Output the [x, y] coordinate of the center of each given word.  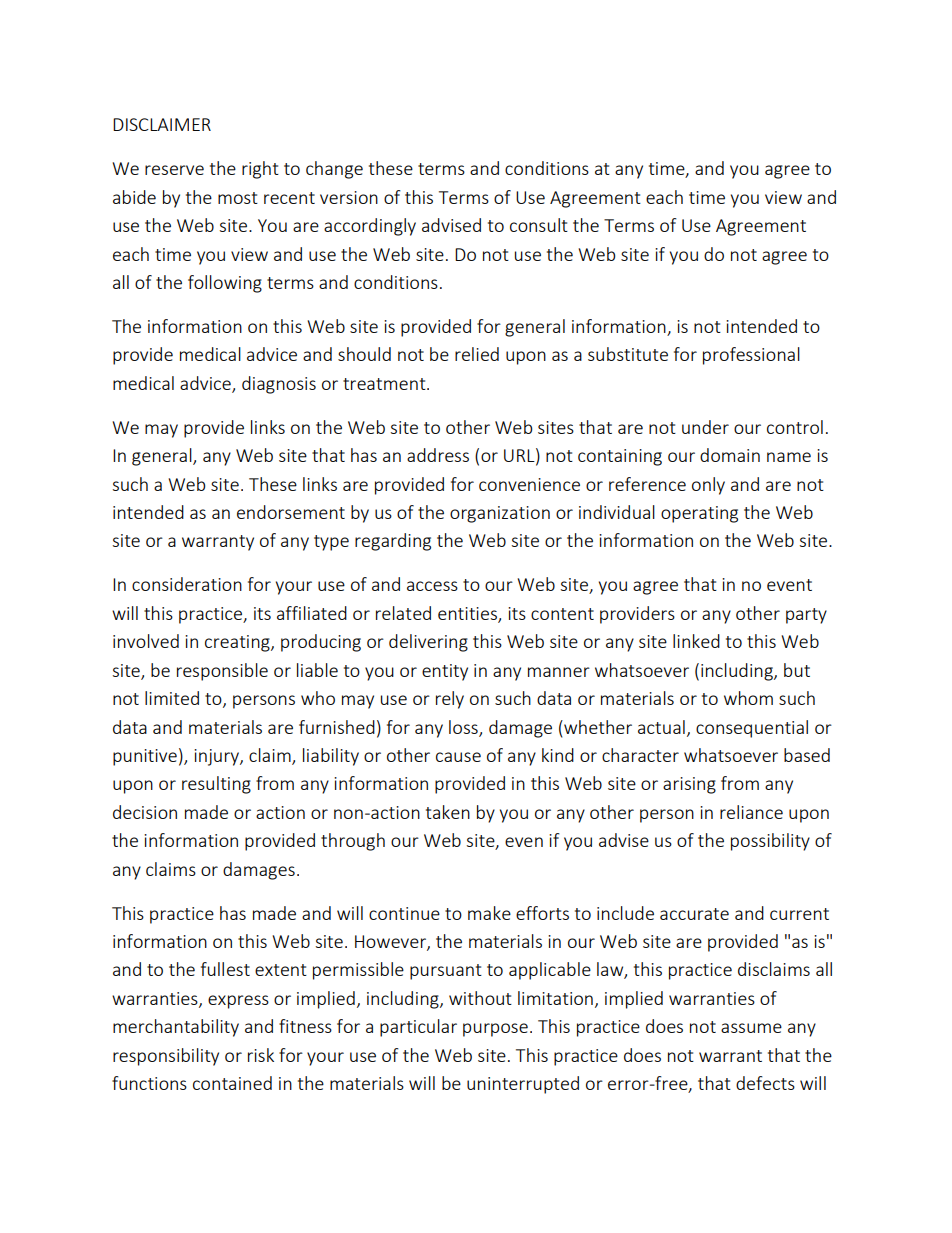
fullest [225, 969]
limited [172, 698]
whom [748, 698]
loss [464, 728]
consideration [187, 584]
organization [500, 514]
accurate [694, 914]
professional [751, 356]
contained [232, 1083]
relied [477, 354]
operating [699, 514]
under [705, 427]
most [238, 198]
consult [539, 225]
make [489, 913]
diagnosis [279, 385]
